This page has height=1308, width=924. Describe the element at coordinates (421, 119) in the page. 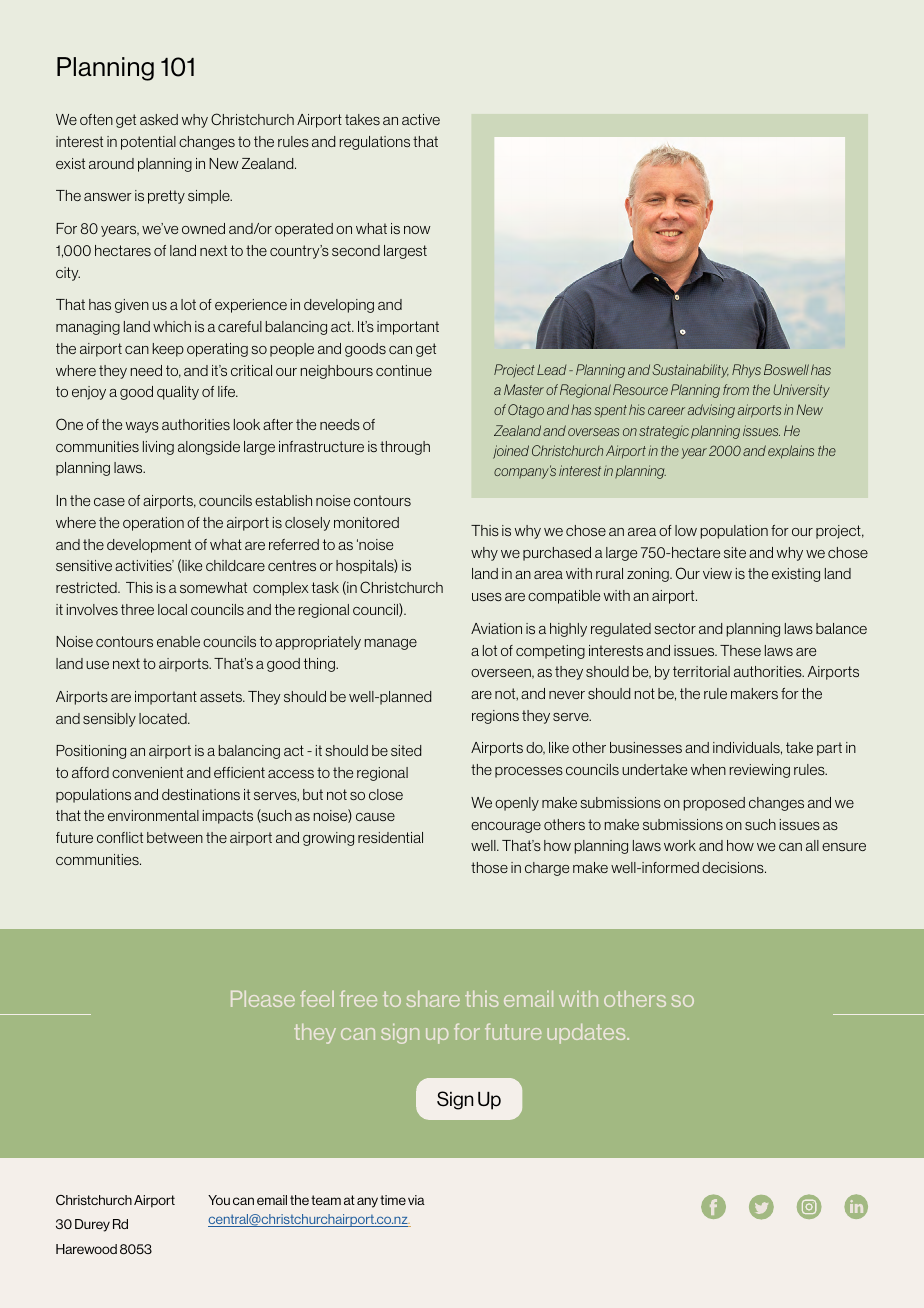

I see `active` at that location.
